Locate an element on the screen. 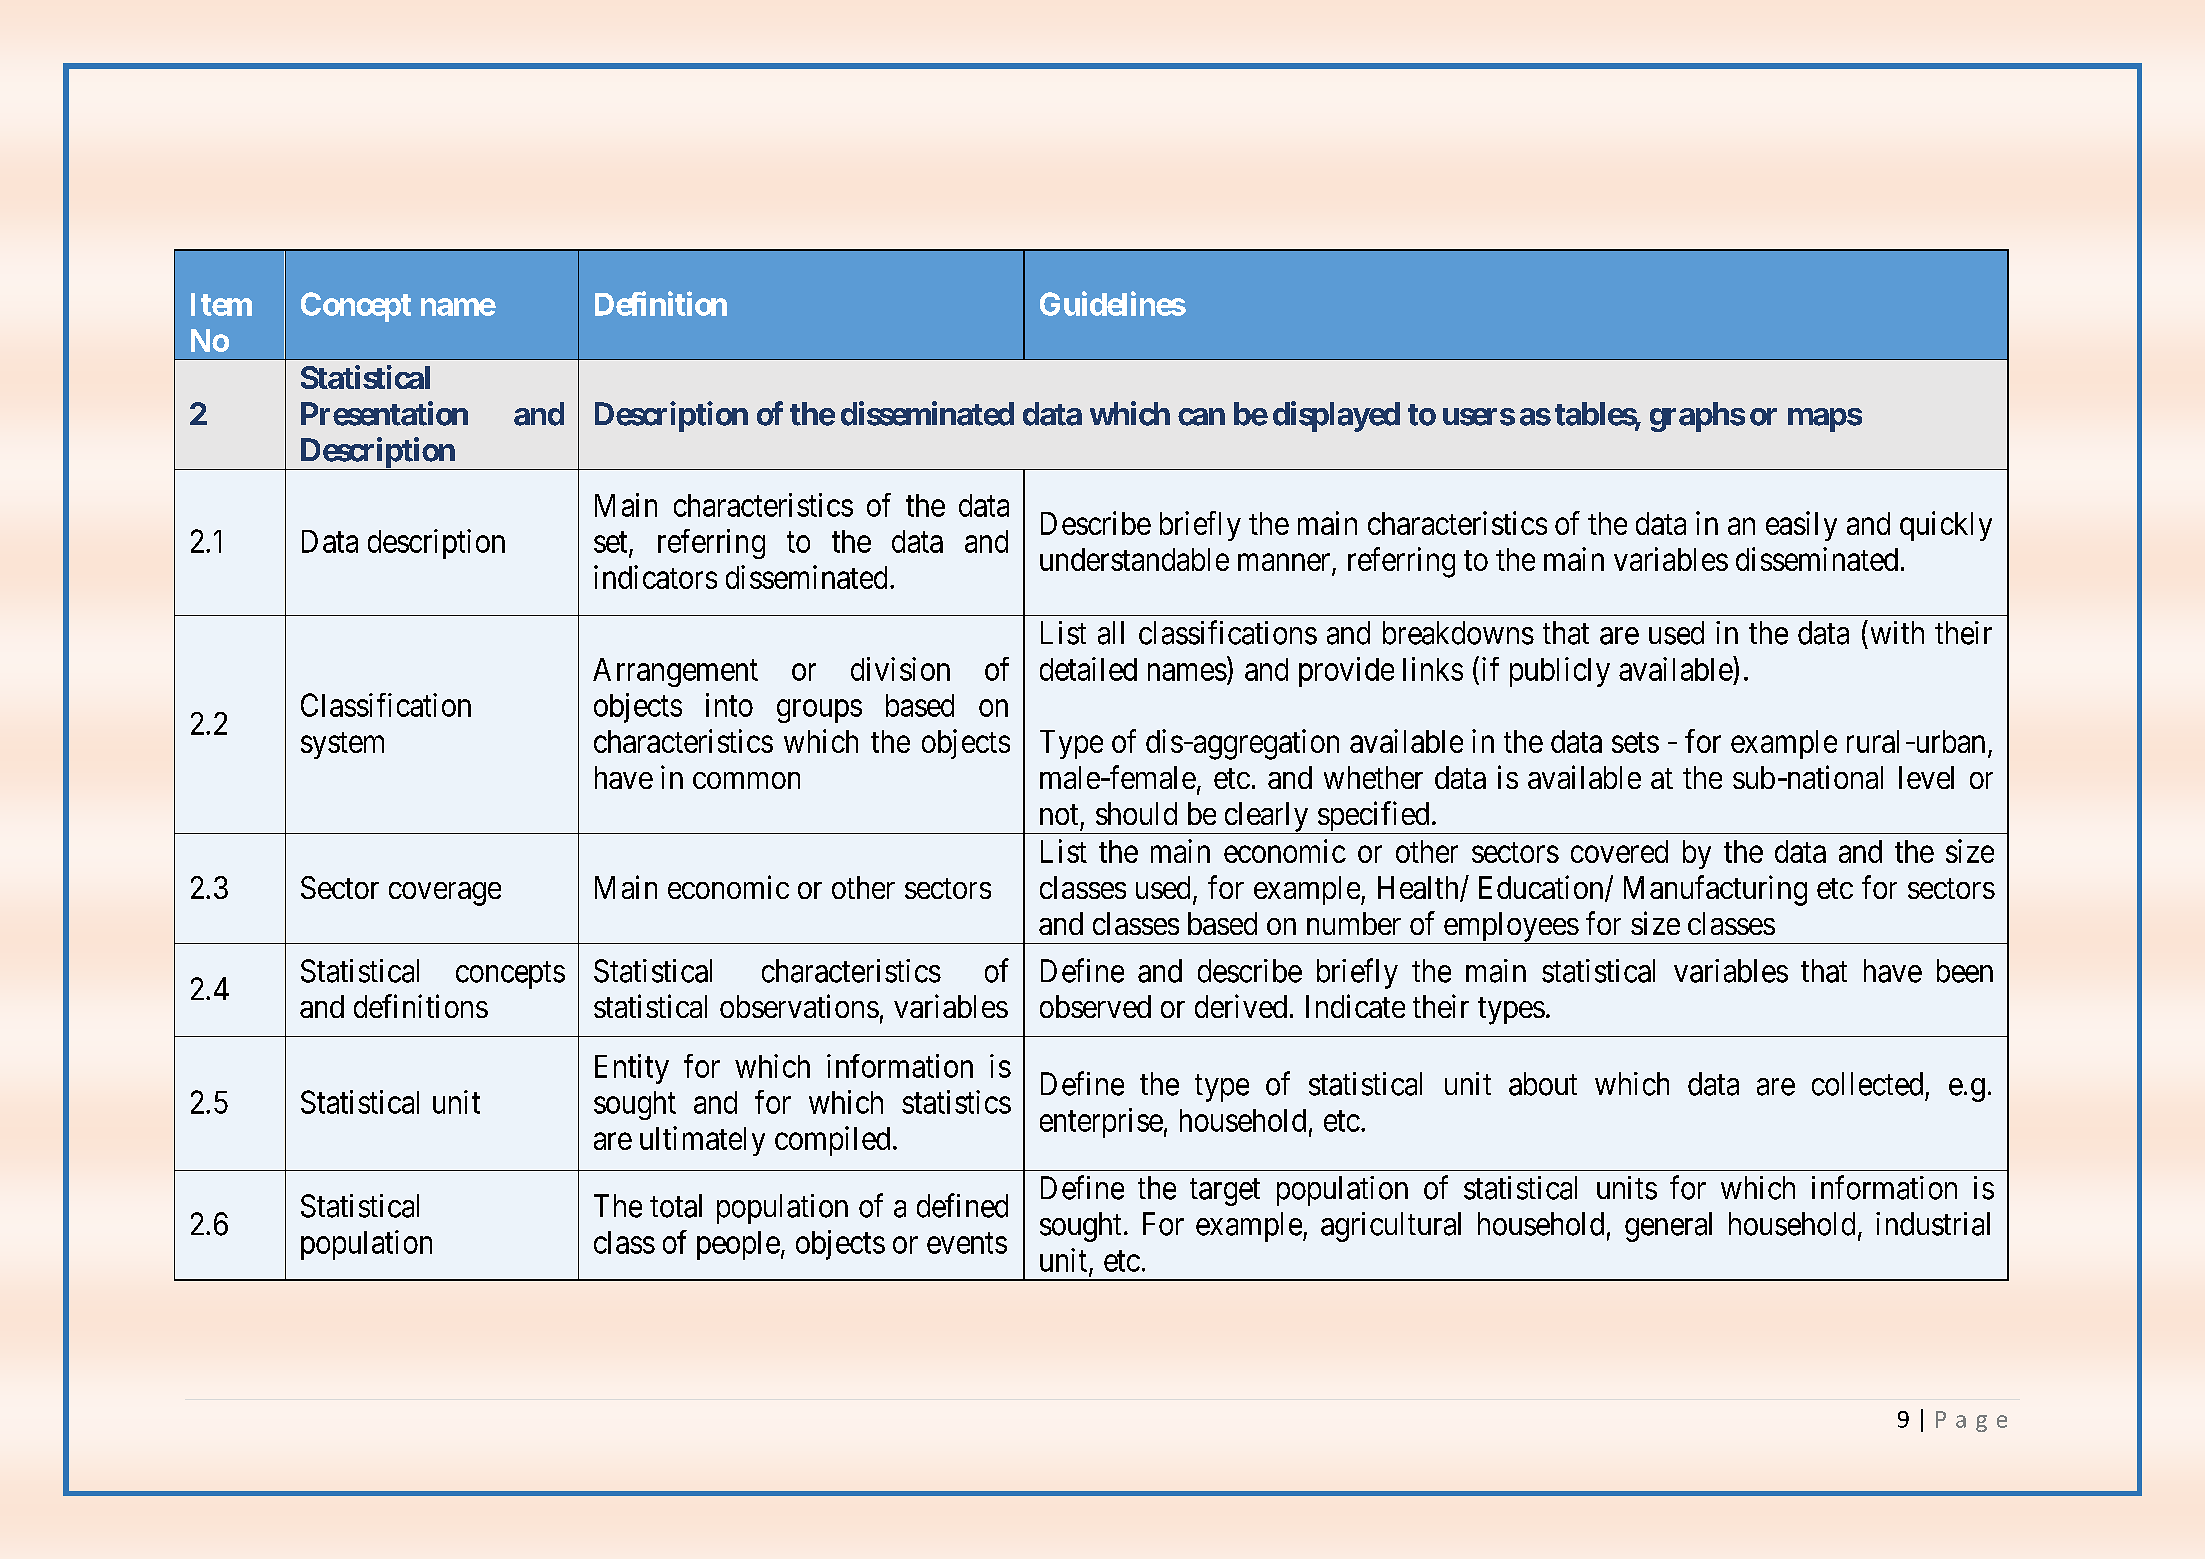 The width and height of the screenshot is (2205, 1559). system is located at coordinates (342, 745).
